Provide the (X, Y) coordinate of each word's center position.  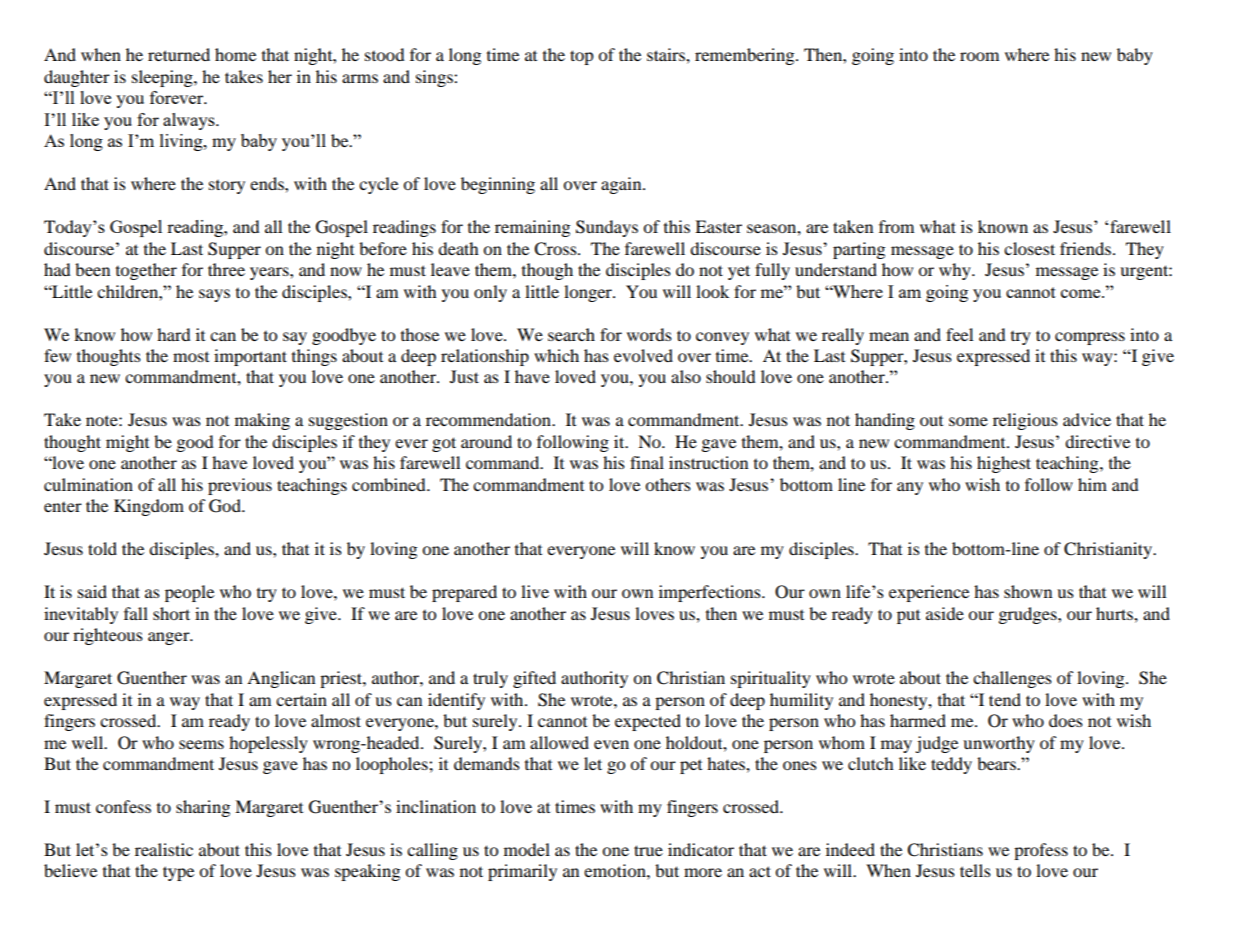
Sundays (607, 228)
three (226, 269)
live (535, 591)
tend (1005, 699)
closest (1029, 248)
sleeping (163, 78)
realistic (164, 849)
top (582, 57)
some (968, 421)
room (979, 56)
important (250, 357)
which (556, 355)
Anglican (281, 679)
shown (1028, 591)
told (102, 548)
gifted (534, 679)
